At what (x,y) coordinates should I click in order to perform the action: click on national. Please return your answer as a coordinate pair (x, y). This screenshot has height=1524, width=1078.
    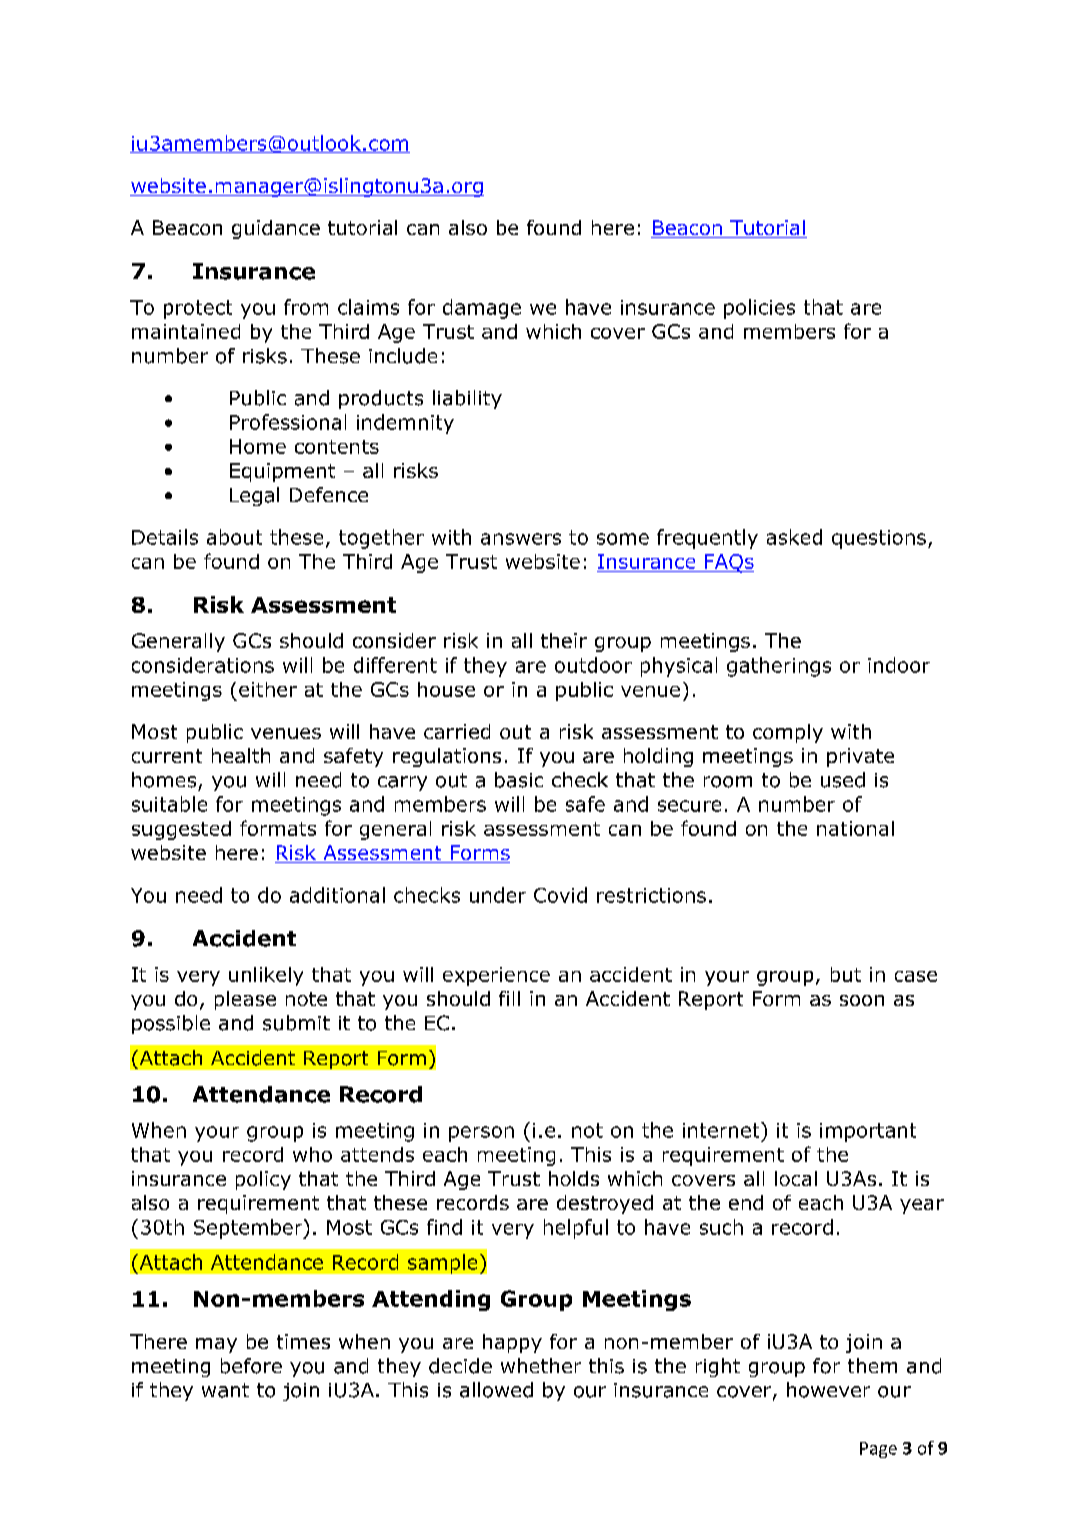
    Looking at the image, I should click on (855, 828).
